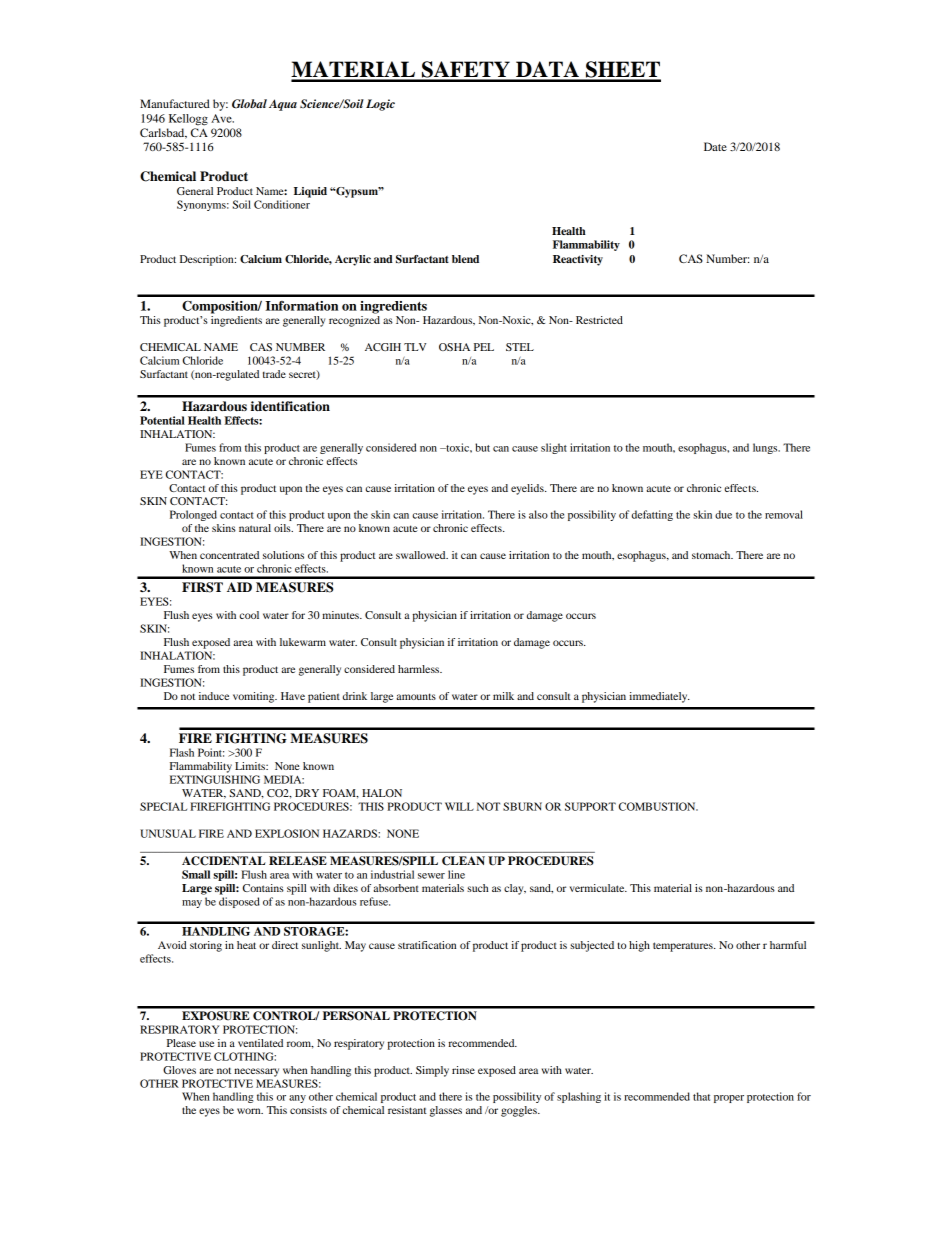  I want to click on necessary, so click(256, 1072).
